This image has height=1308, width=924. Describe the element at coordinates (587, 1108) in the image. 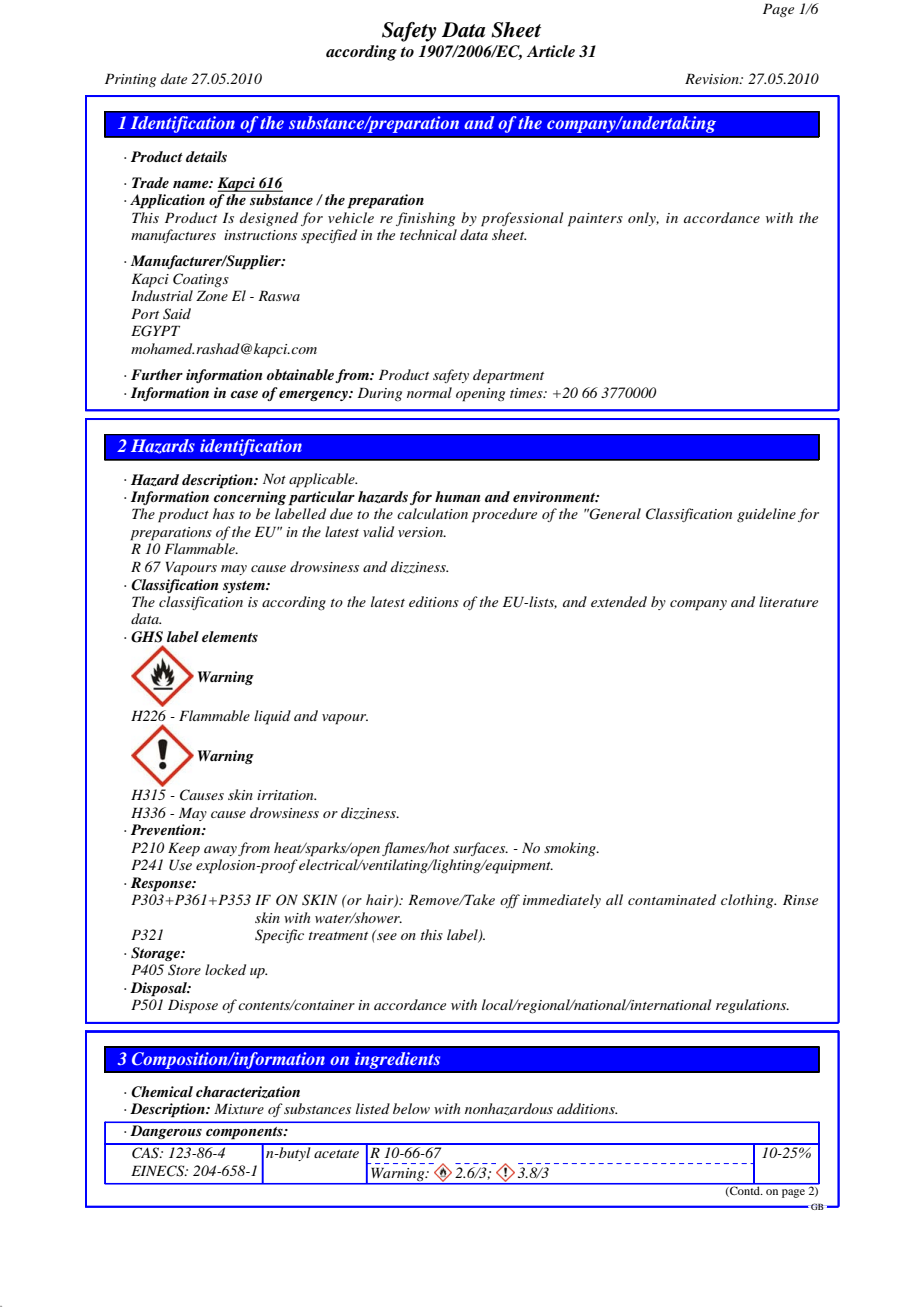

I see `additions` at that location.
